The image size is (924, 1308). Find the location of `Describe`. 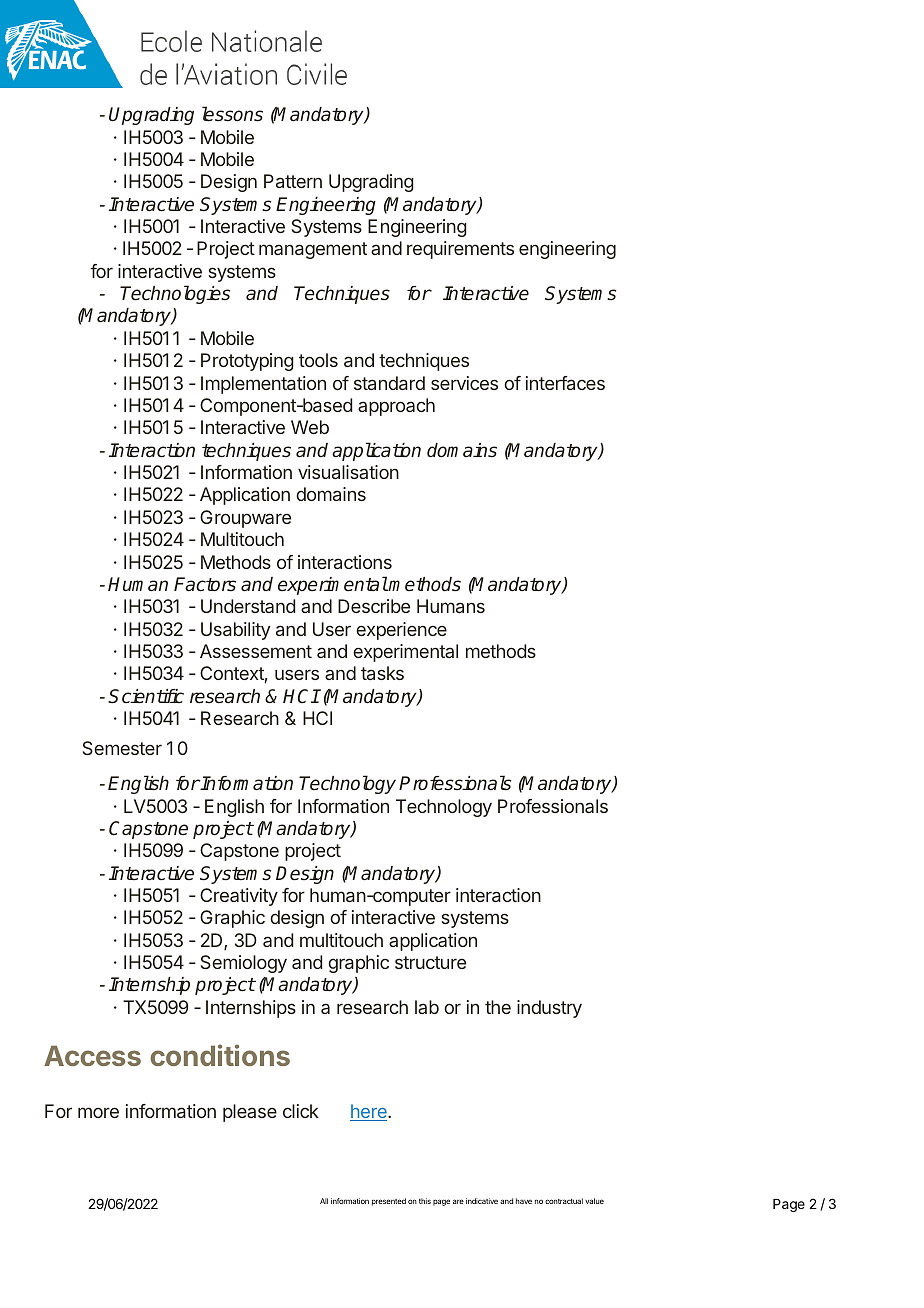

Describe is located at coordinates (374, 606).
